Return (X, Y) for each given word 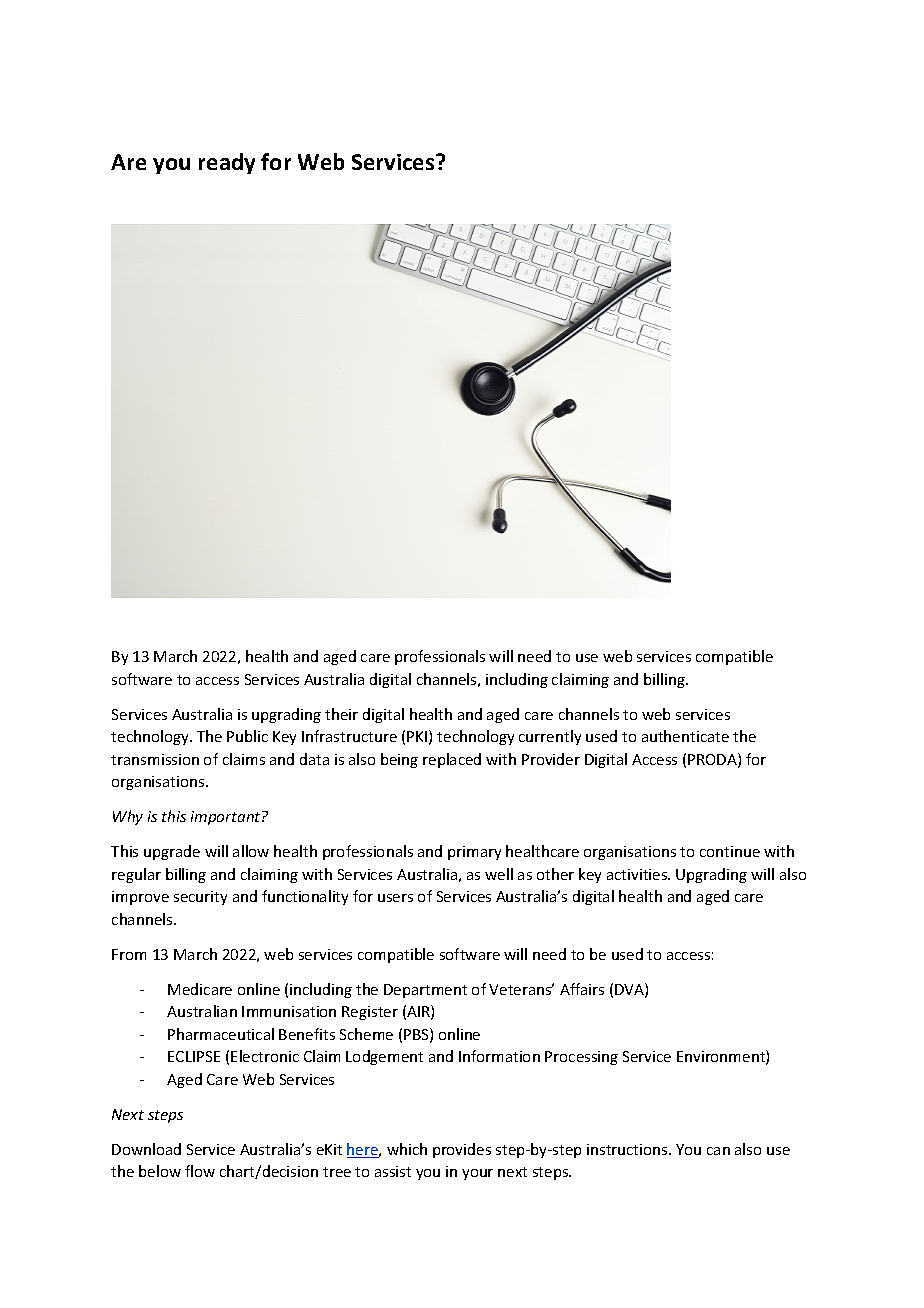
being (399, 760)
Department (425, 991)
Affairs (582, 989)
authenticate (685, 736)
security (200, 898)
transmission (155, 759)
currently (550, 737)
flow (200, 1171)
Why (128, 817)
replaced (452, 760)
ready (227, 163)
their (341, 714)
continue (730, 851)
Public (247, 736)
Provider (551, 759)
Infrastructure (349, 736)
